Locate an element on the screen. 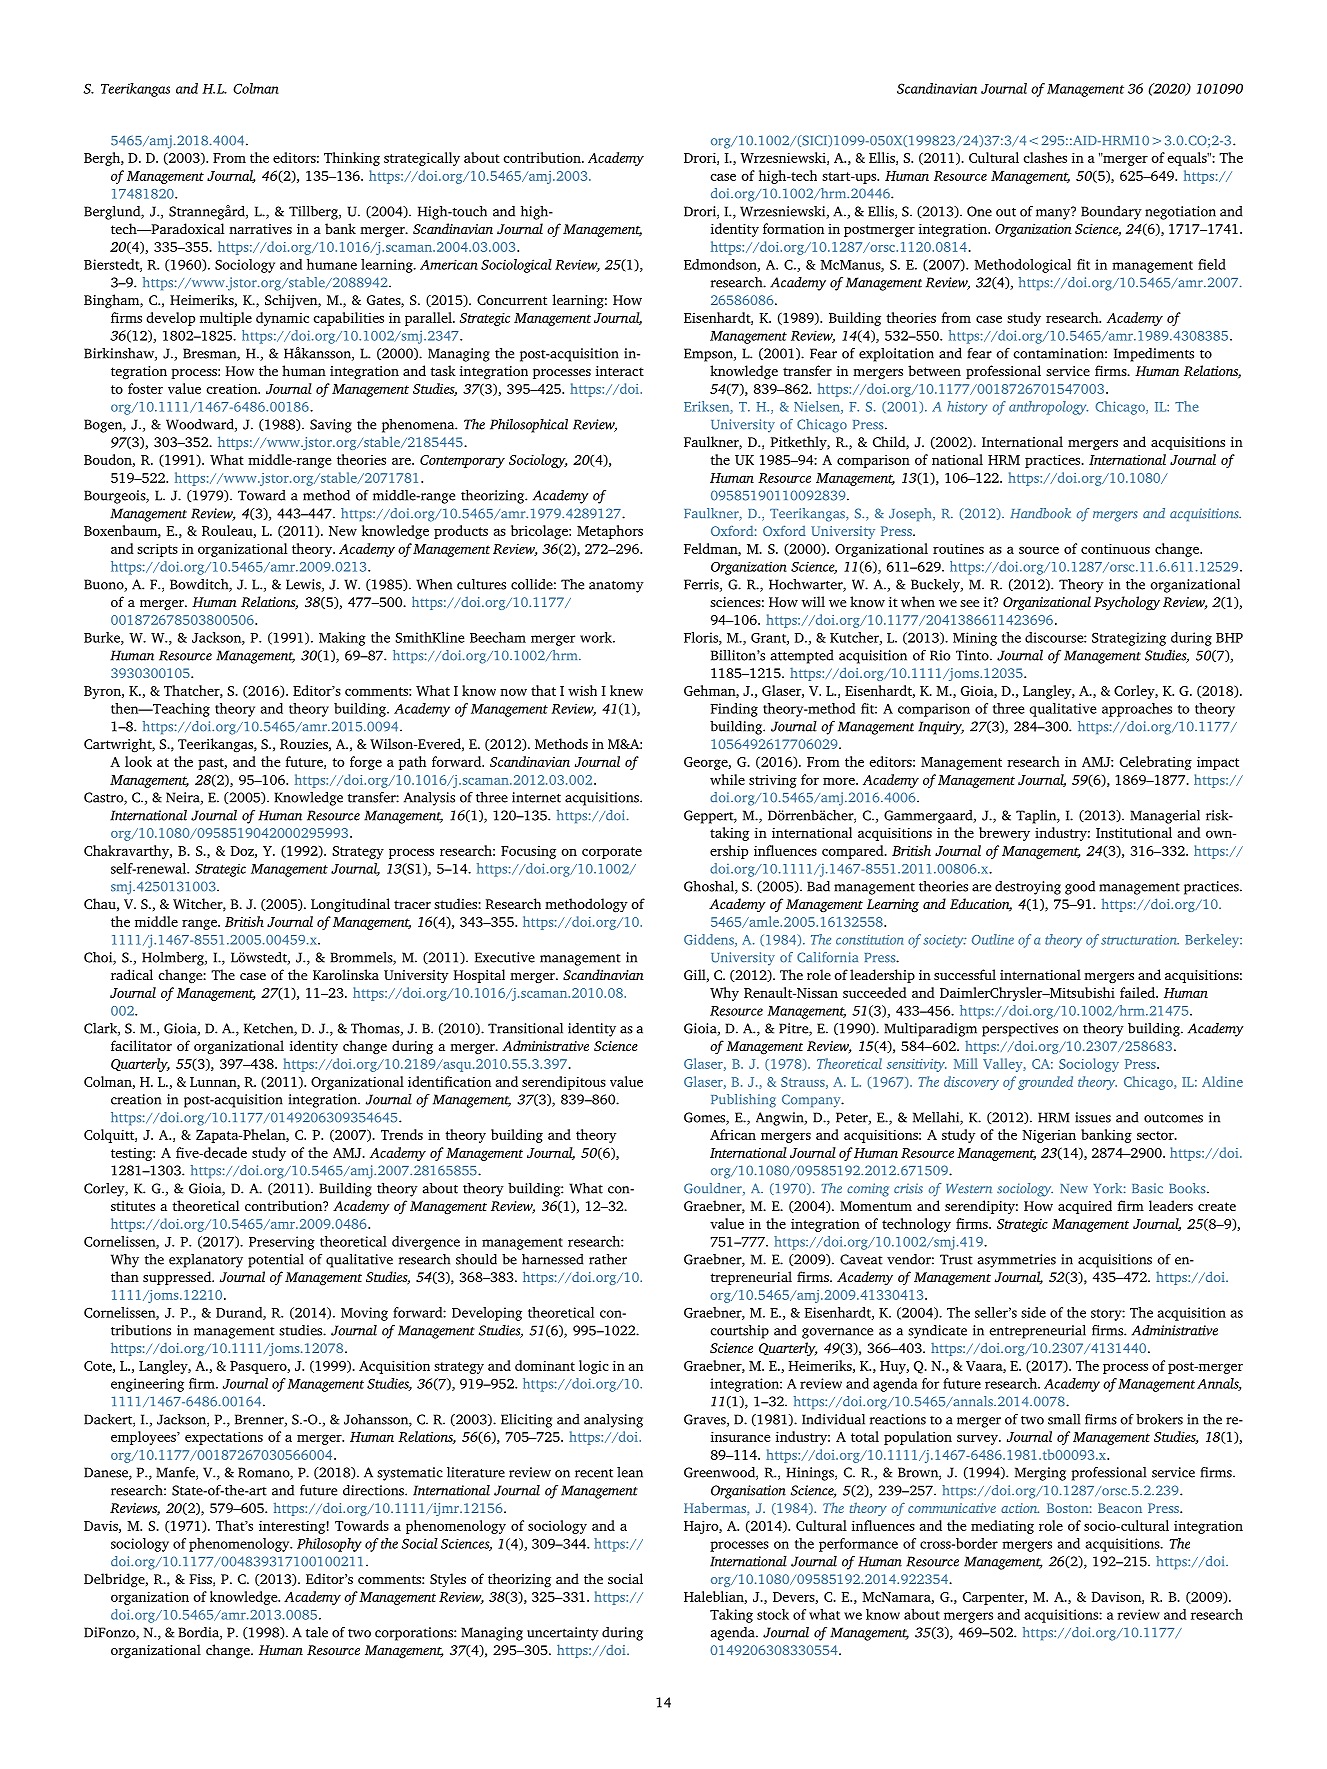  Boundary is located at coordinates (1111, 213).
